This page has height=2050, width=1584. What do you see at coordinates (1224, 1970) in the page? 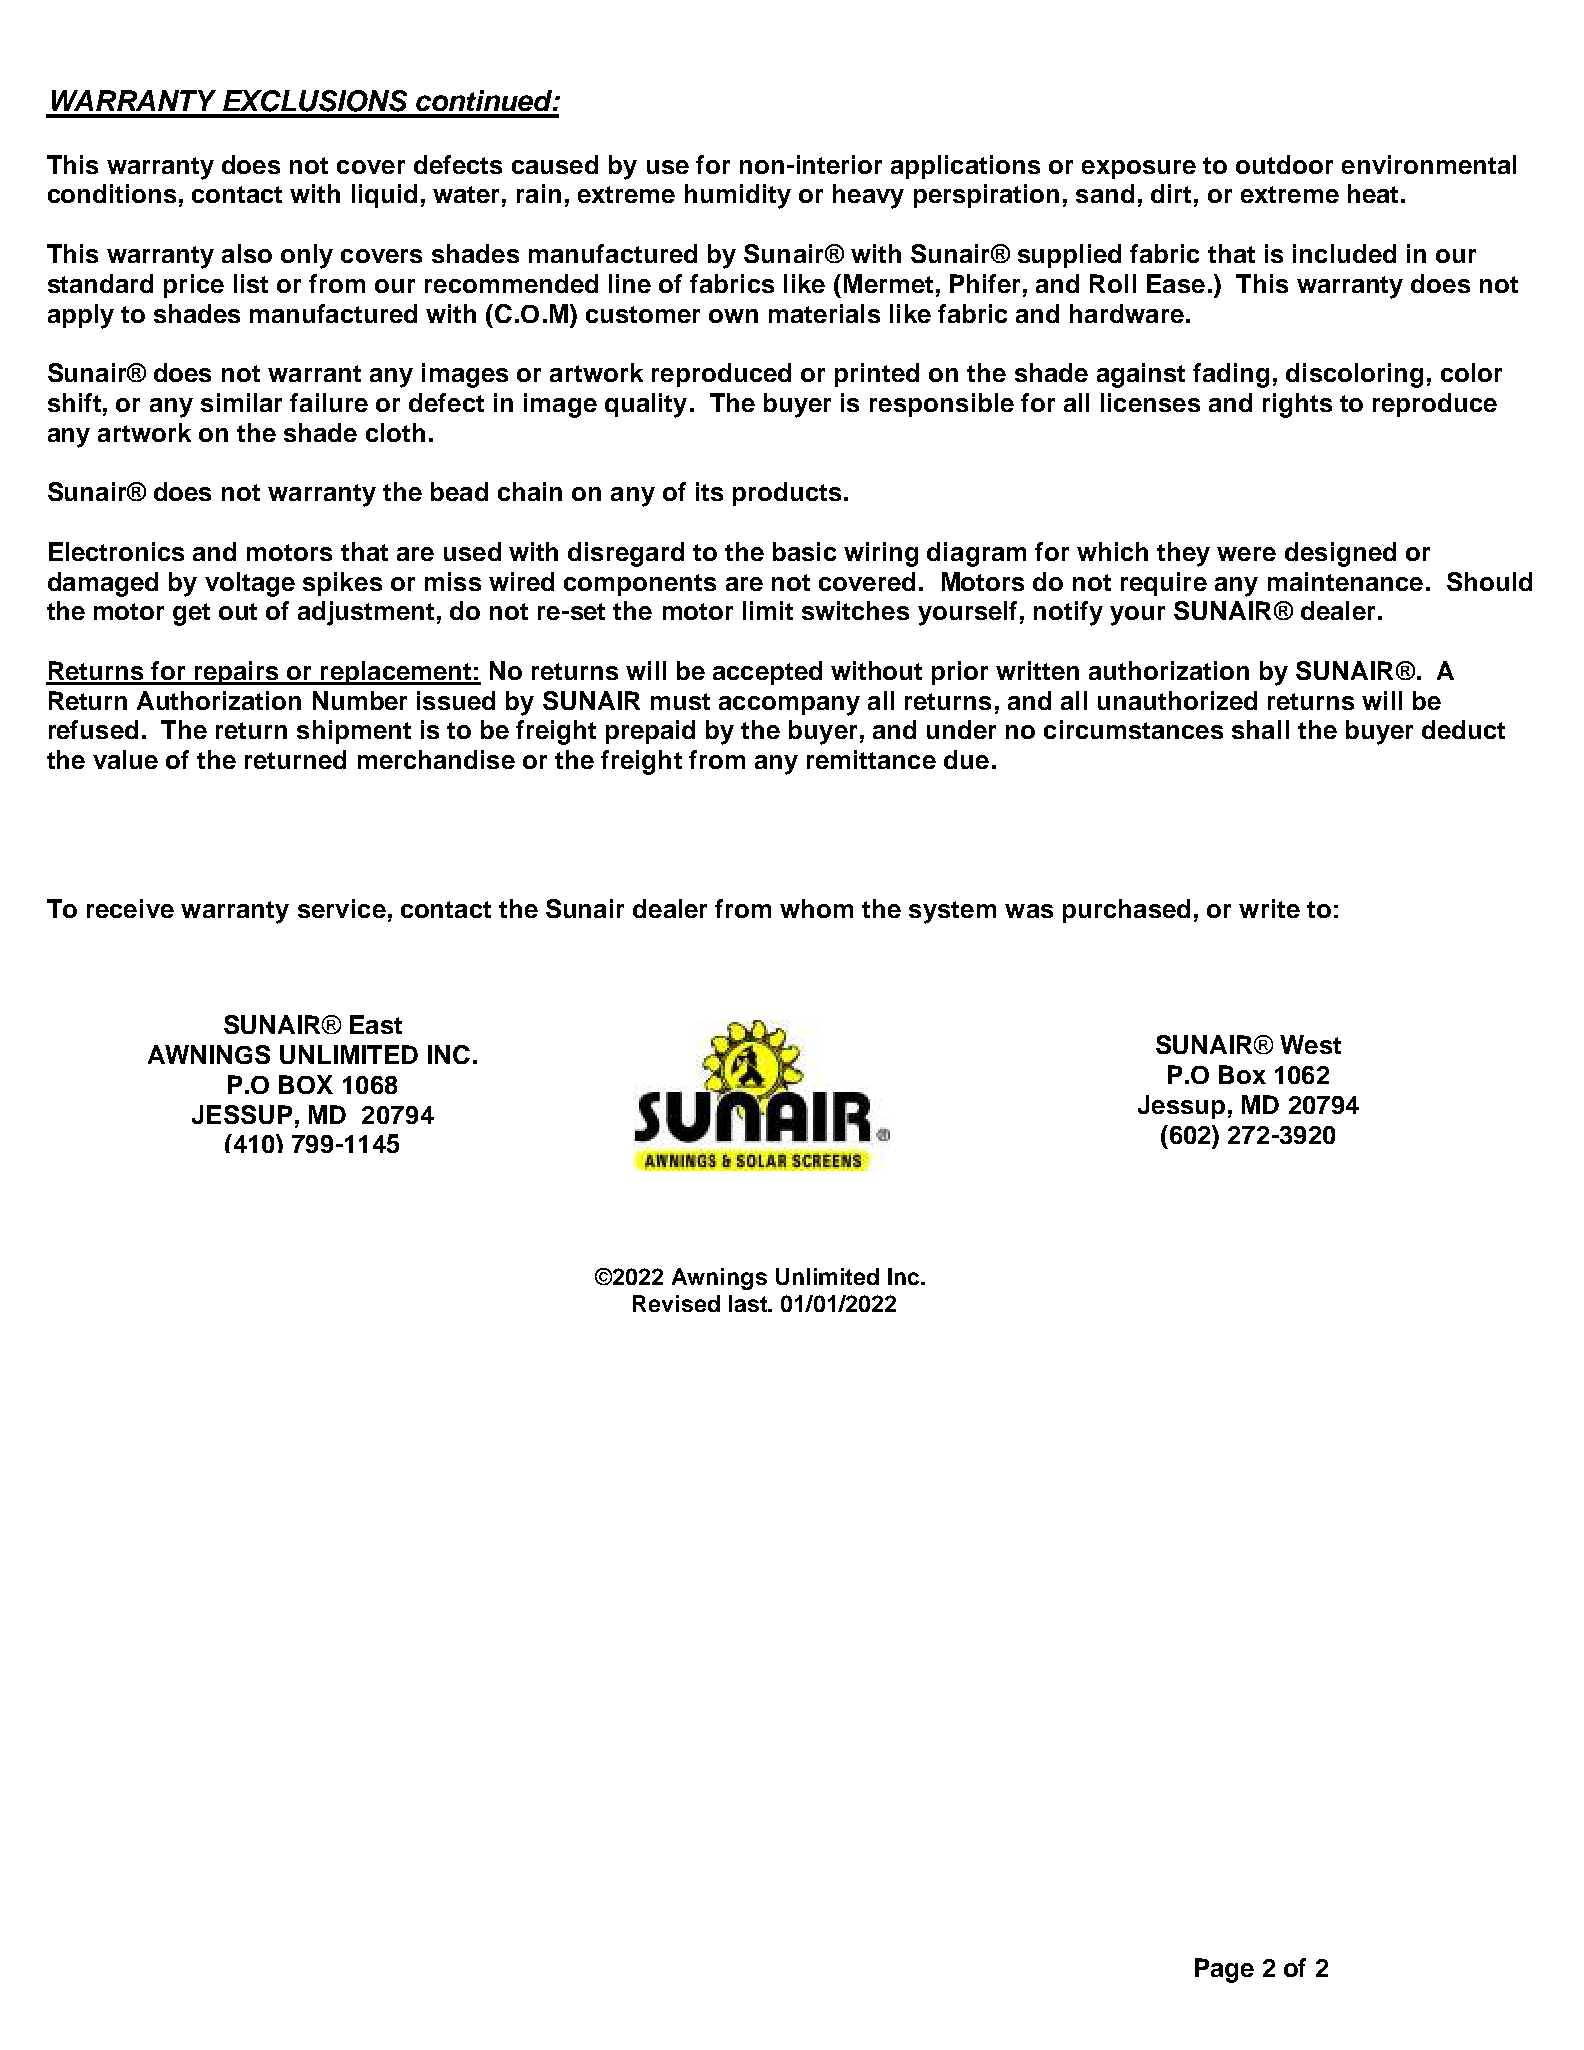
I see `Page` at bounding box center [1224, 1970].
